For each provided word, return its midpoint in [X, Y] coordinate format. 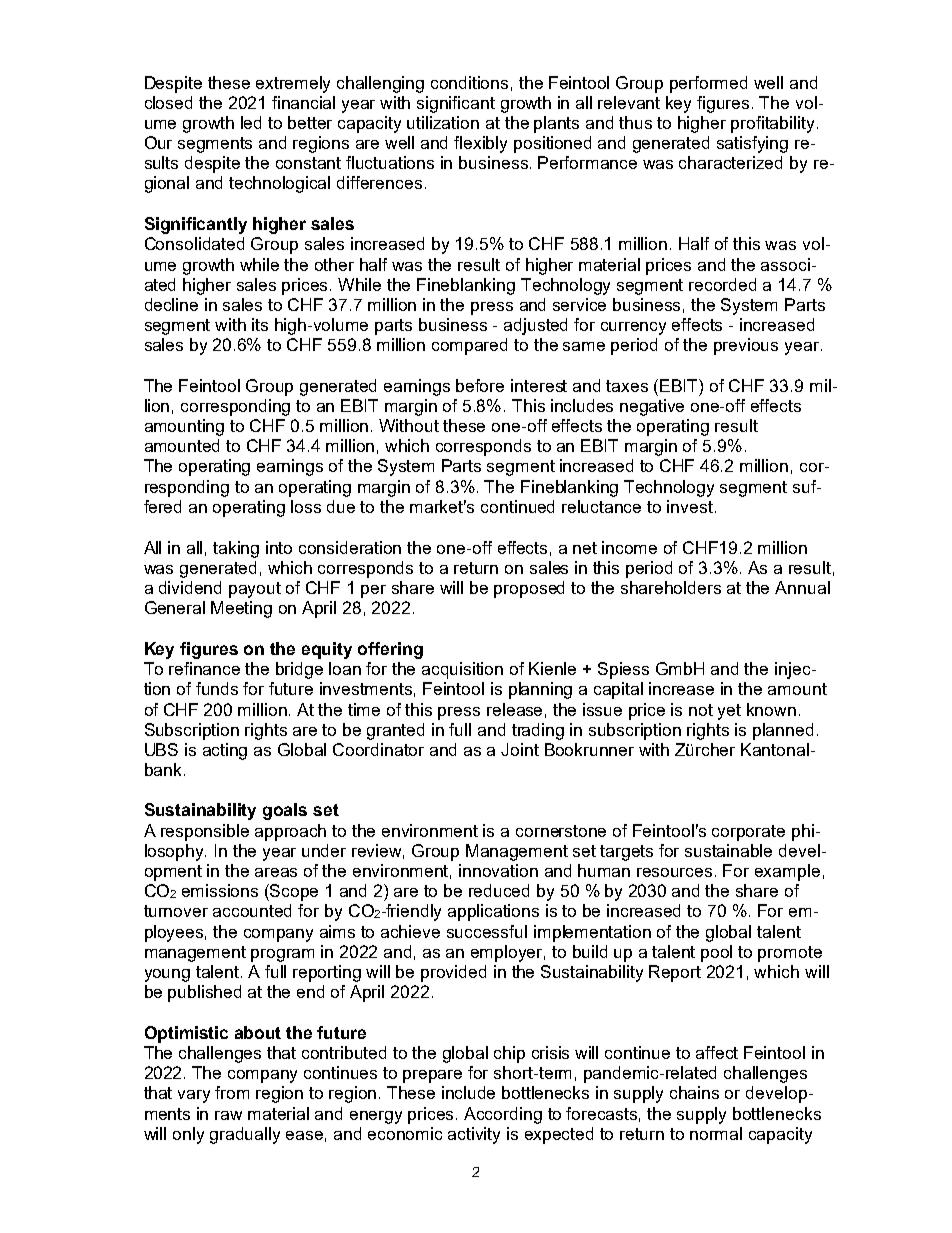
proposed [529, 589]
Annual [802, 587]
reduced [499, 890]
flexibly [480, 144]
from [232, 1092]
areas [276, 872]
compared [469, 346]
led [251, 122]
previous [746, 346]
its [260, 324]
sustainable [728, 850]
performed [708, 84]
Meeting [241, 609]
